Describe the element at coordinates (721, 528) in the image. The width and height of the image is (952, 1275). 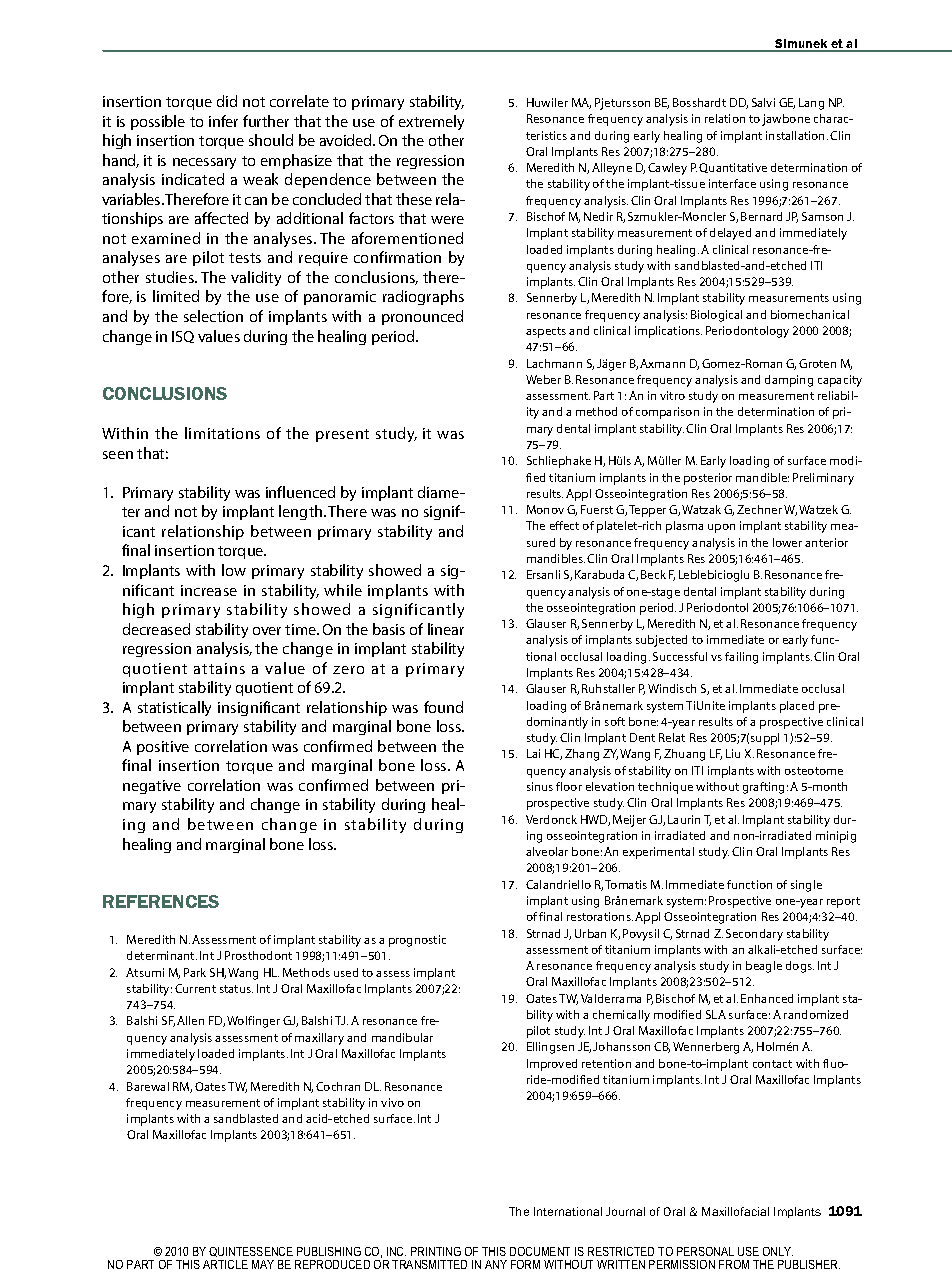
I see `upon` at that location.
